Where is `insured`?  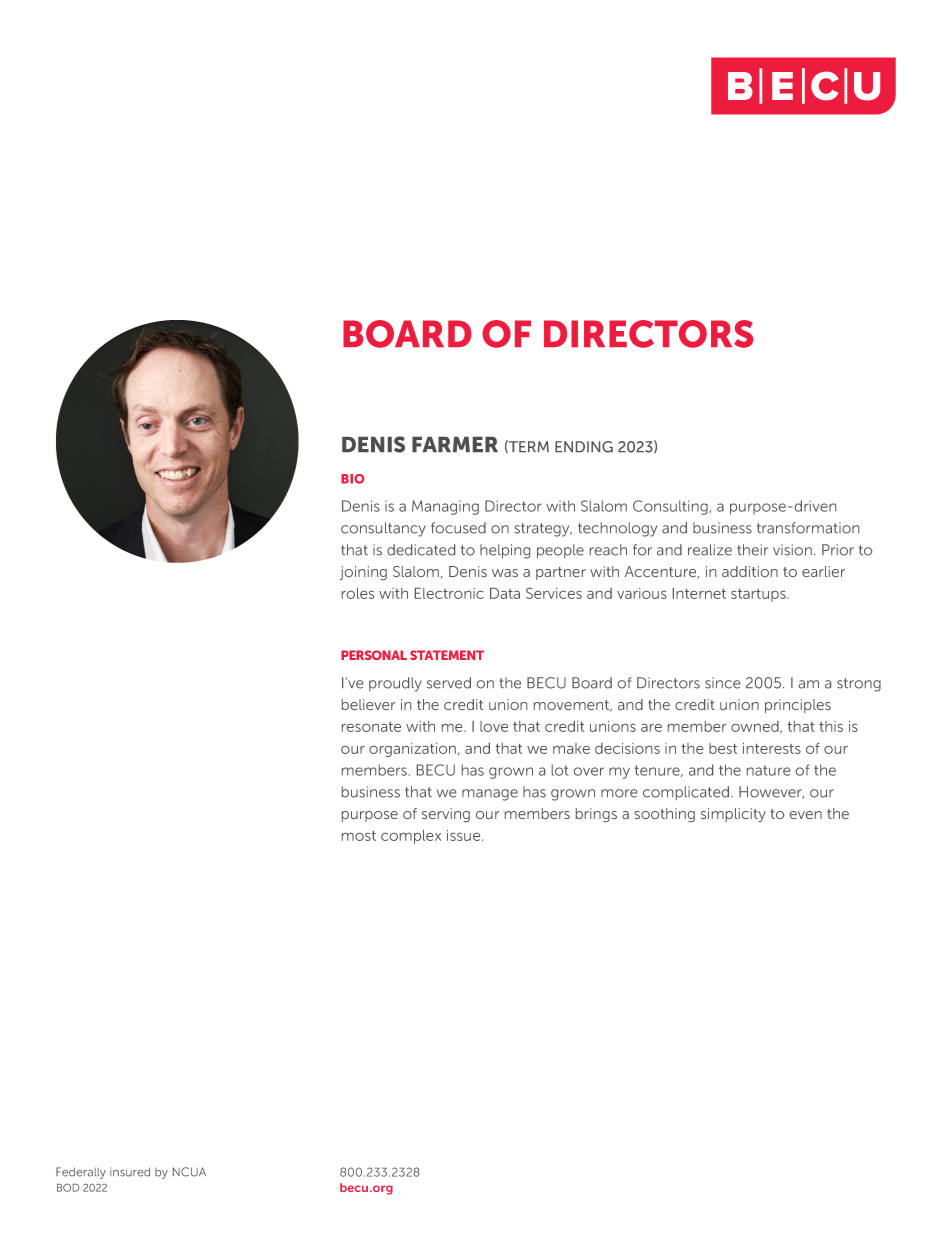
insured is located at coordinates (130, 1172).
